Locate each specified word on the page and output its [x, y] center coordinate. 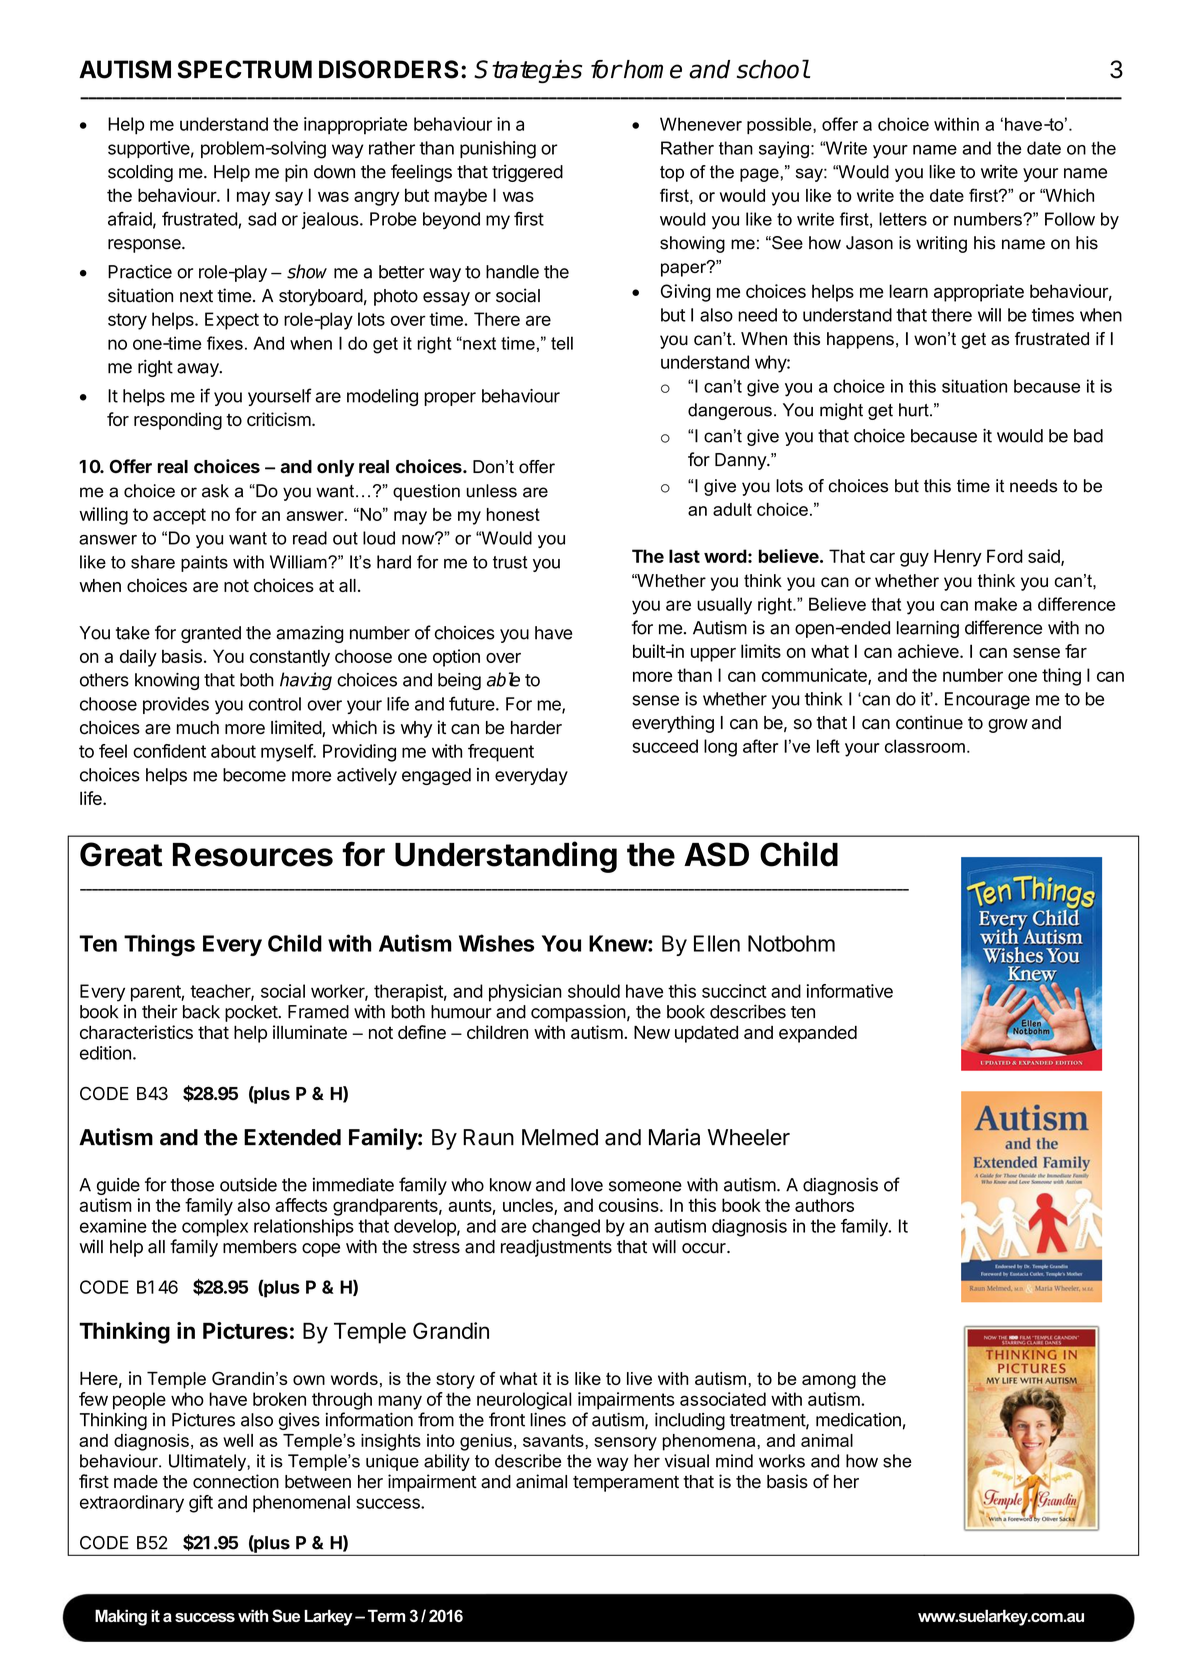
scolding [140, 173]
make [996, 604]
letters [903, 219]
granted [211, 634]
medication [858, 1420]
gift [201, 1504]
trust [510, 562]
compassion [578, 1013]
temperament [626, 1484]
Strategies [528, 72]
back [201, 1012]
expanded [818, 1034]
